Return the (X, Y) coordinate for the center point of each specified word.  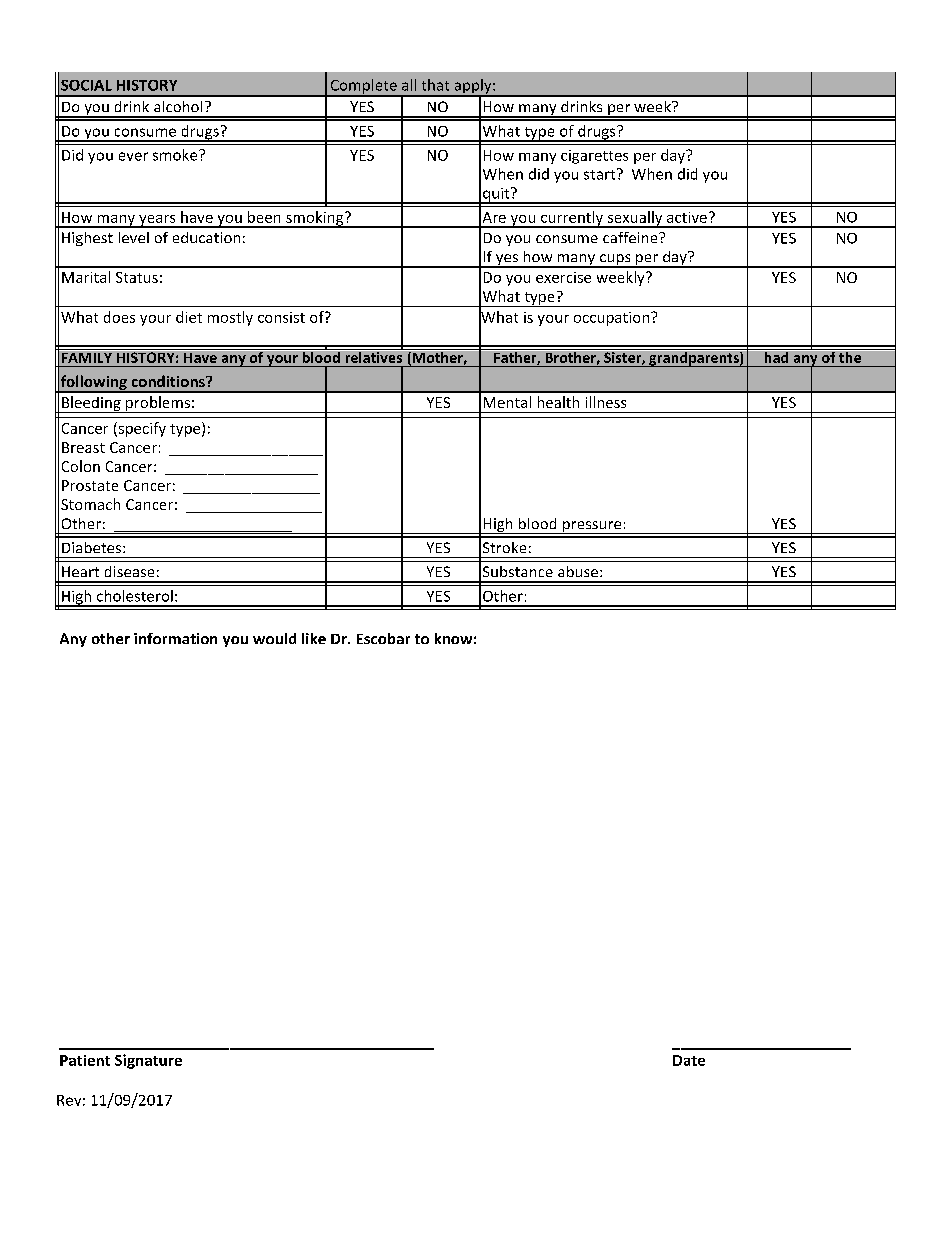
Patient (85, 1060)
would (274, 638)
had (776, 356)
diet (189, 317)
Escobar (383, 638)
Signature (148, 1061)
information (175, 638)
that (435, 85)
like (314, 638)
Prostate (90, 485)
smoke (176, 155)
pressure (592, 527)
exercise (563, 277)
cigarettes (594, 157)
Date (689, 1060)
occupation (613, 319)
